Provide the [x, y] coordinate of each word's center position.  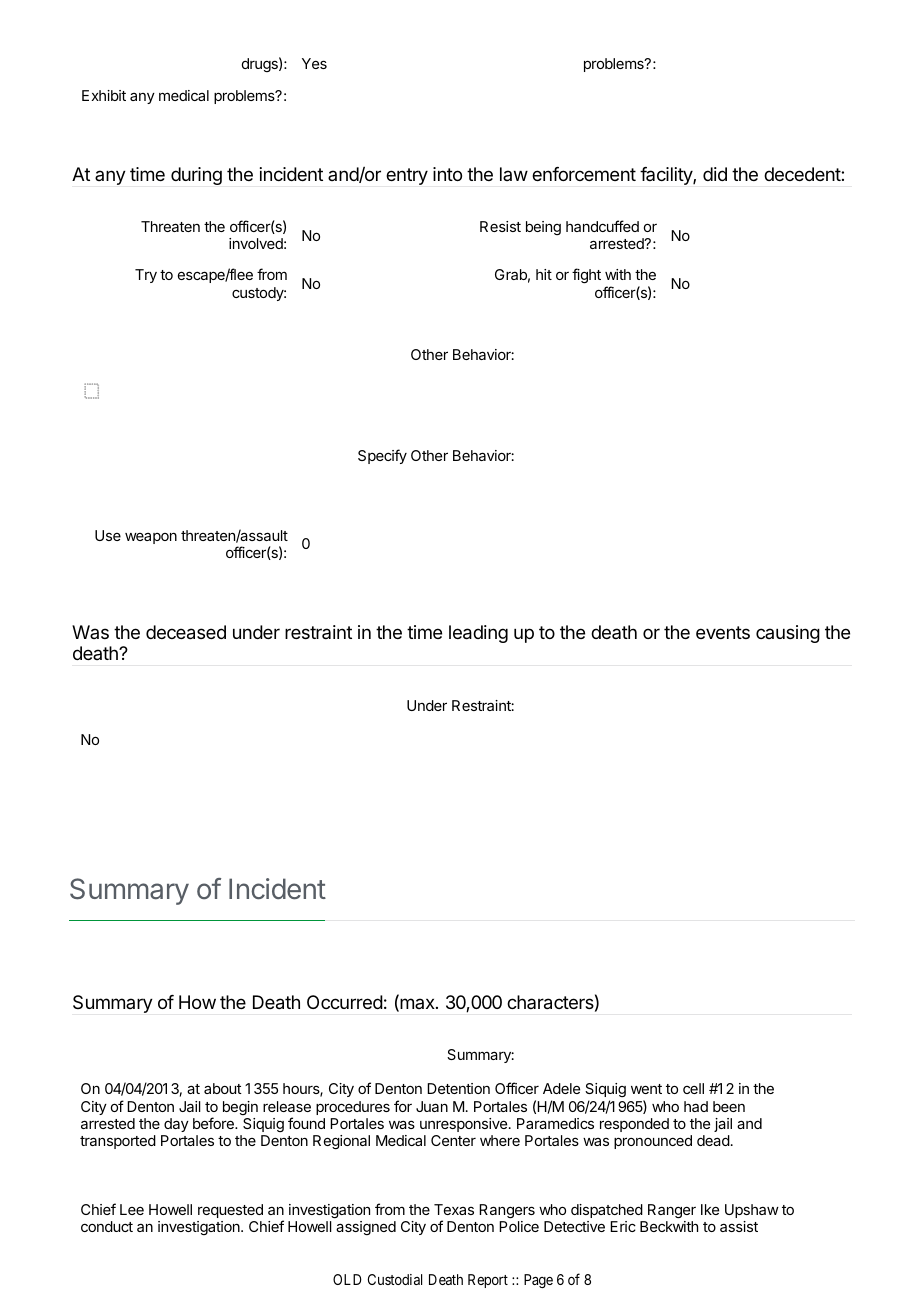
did [715, 174]
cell [693, 1088]
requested [230, 1211]
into [447, 174]
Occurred [345, 1002]
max [417, 1005]
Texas [454, 1209]
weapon [151, 538]
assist [739, 1226]
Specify [382, 456]
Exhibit [104, 95]
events [723, 632]
